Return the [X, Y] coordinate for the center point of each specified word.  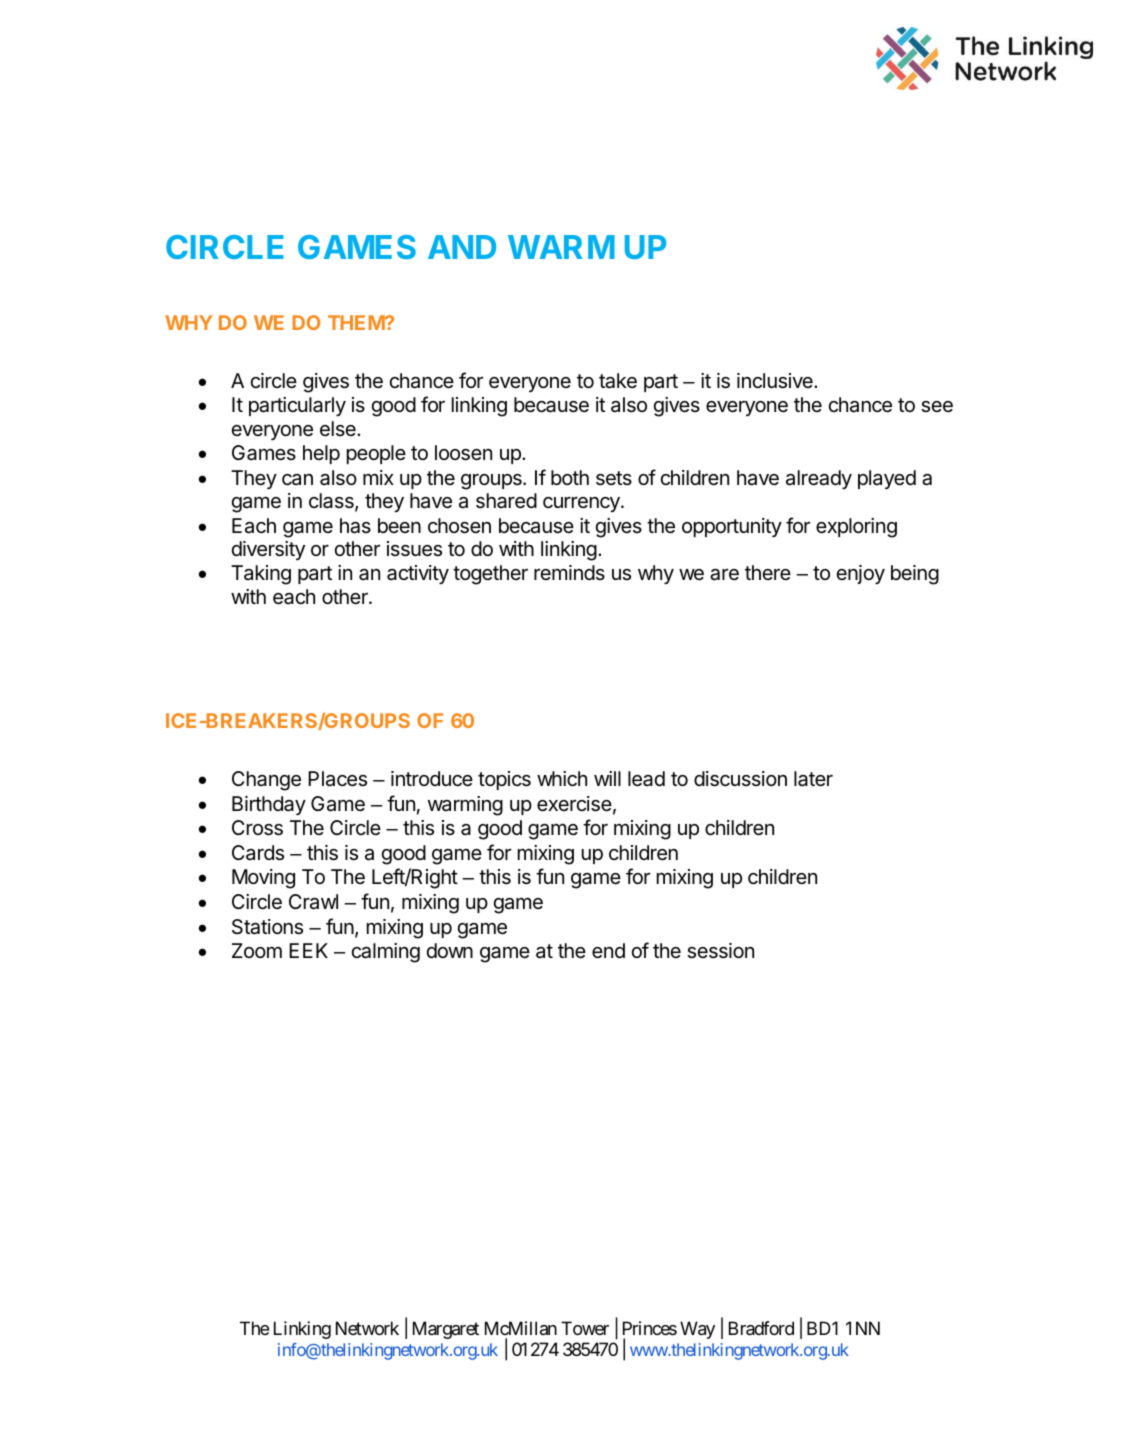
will [607, 778]
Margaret [446, 1330]
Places [337, 779]
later [813, 779]
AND [462, 247]
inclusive [776, 381]
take [618, 381]
